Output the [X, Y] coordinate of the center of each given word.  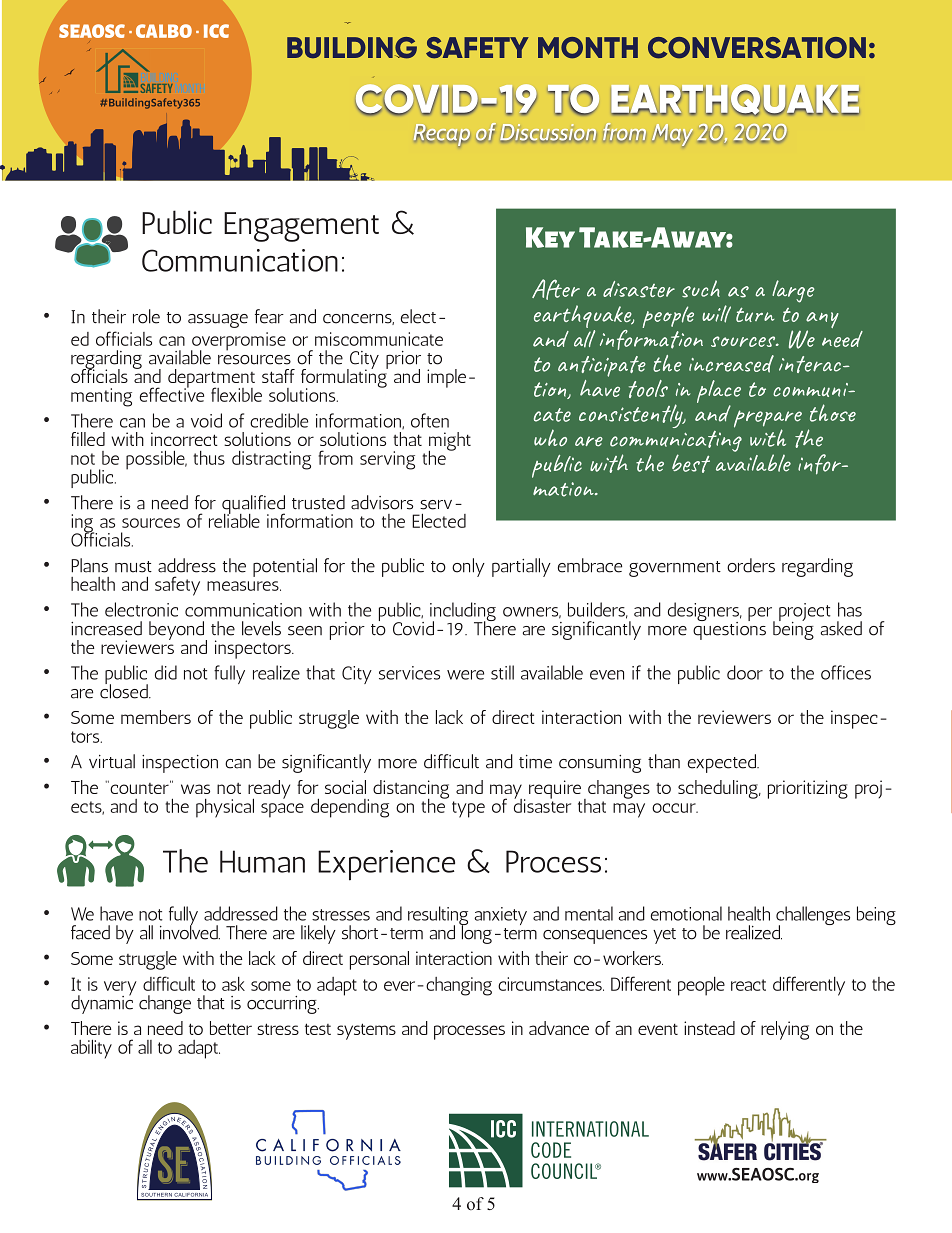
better [231, 1028]
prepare [768, 420]
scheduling [719, 789]
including [463, 613]
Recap [442, 135]
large [793, 291]
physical [225, 808]
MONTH [588, 48]
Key [550, 237]
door [745, 672]
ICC [216, 31]
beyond [178, 631]
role [146, 316]
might [450, 442]
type [468, 809]
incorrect [184, 439]
